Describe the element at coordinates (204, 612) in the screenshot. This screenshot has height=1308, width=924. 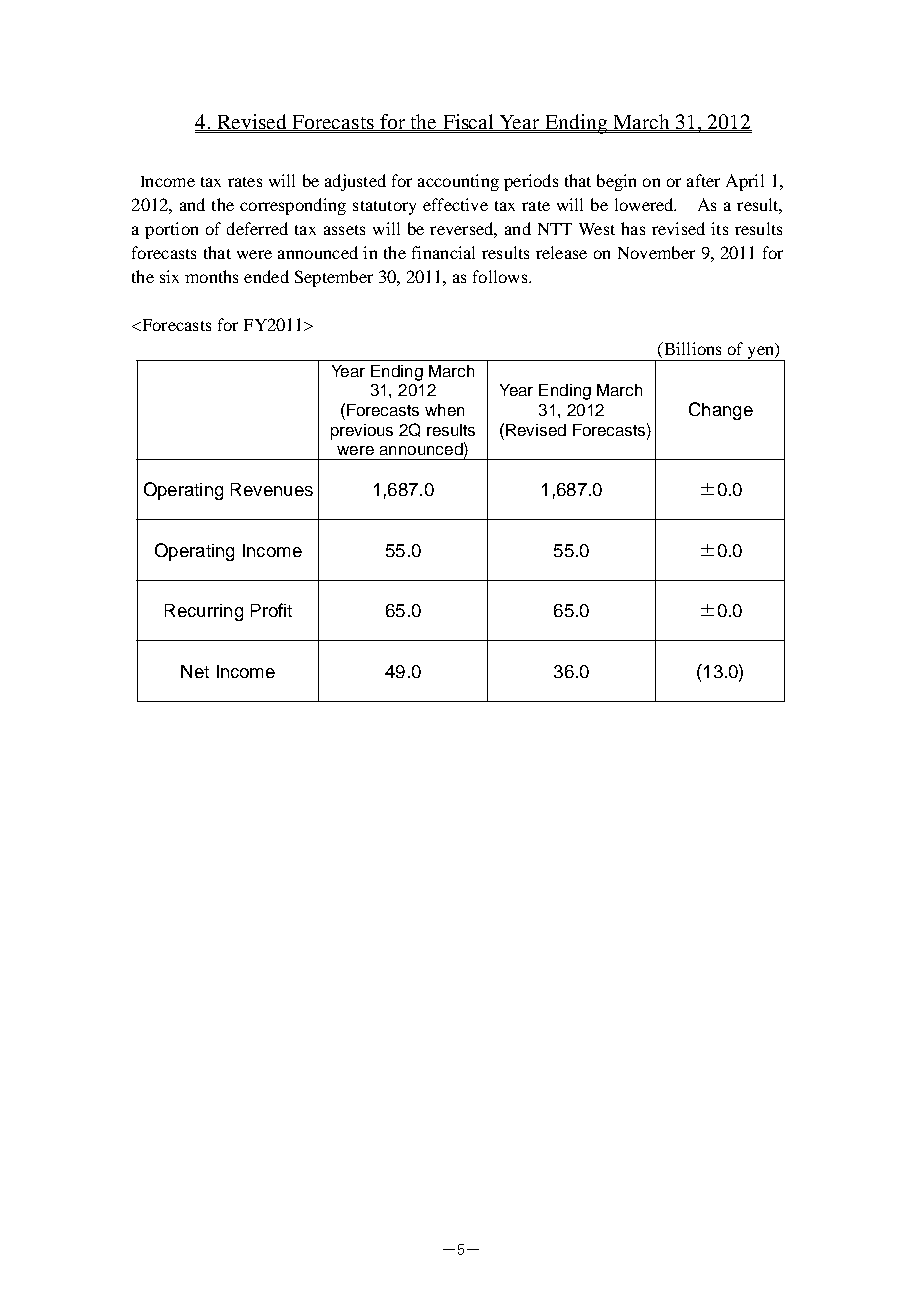
I see `Recurring` at that location.
